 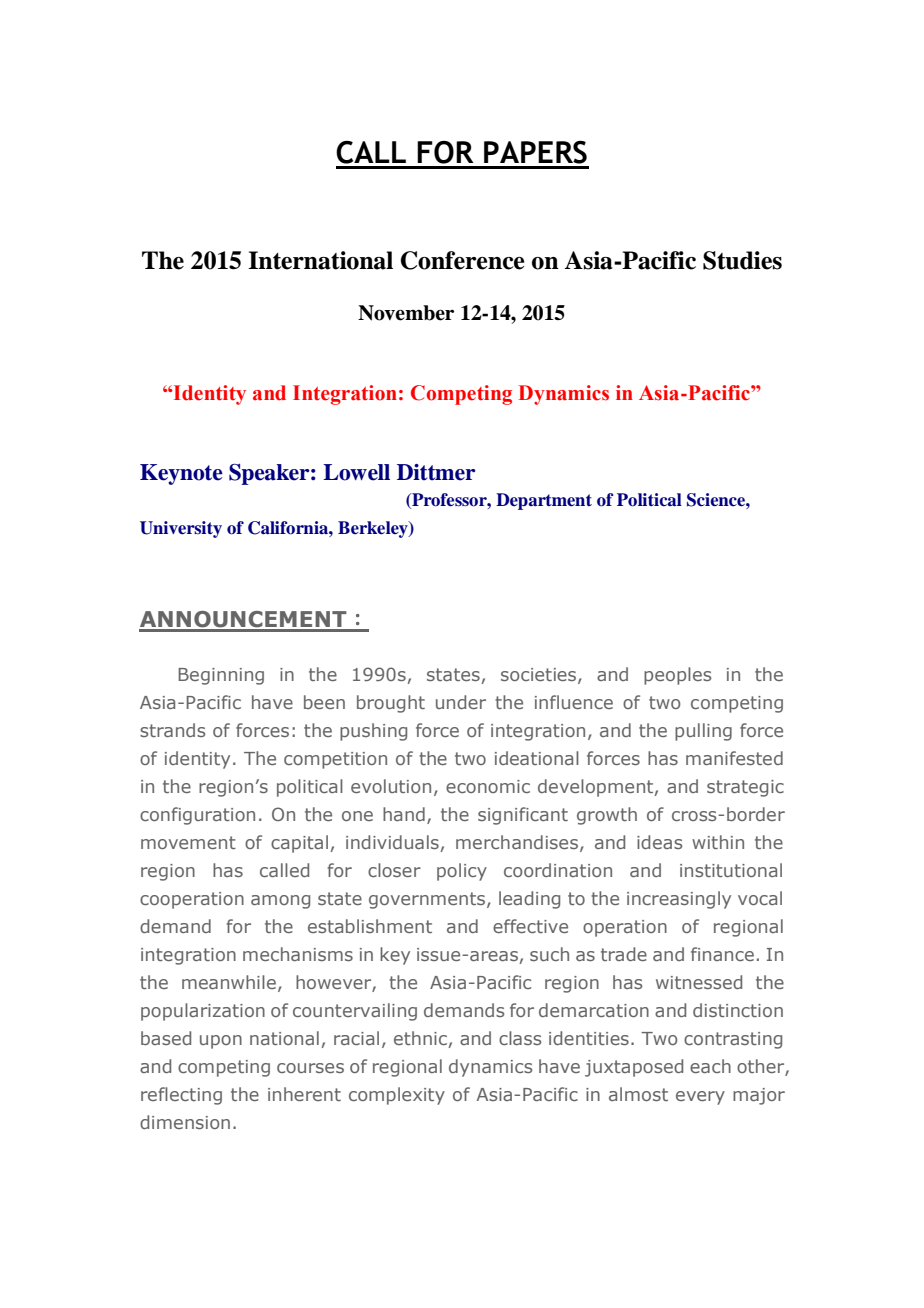 What do you see at coordinates (535, 152) in the document?
I see `PAPERS` at bounding box center [535, 152].
